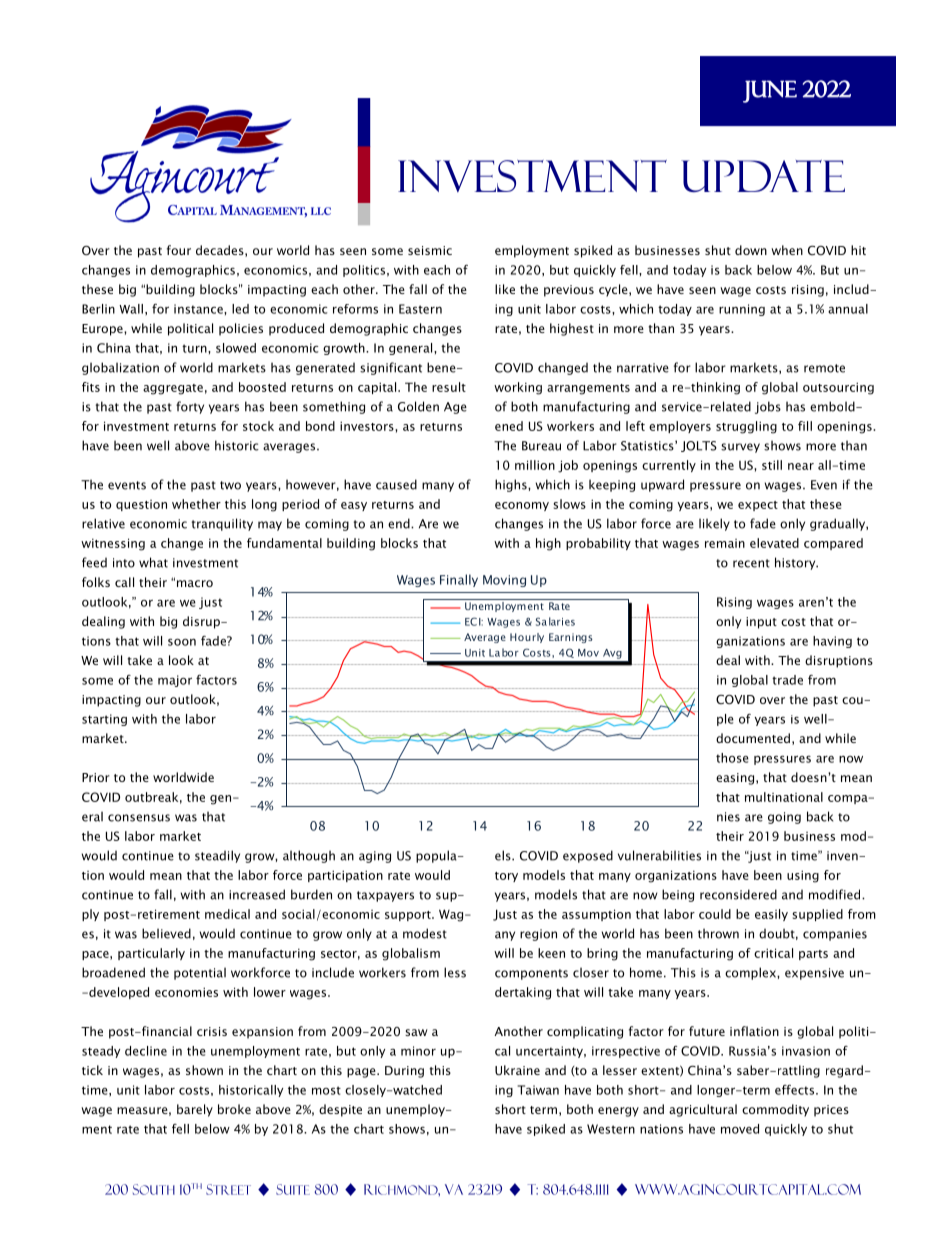 The height and width of the document is (1233, 952). Describe the element at coordinates (420, 309) in the document. I see `Eastern` at that location.
